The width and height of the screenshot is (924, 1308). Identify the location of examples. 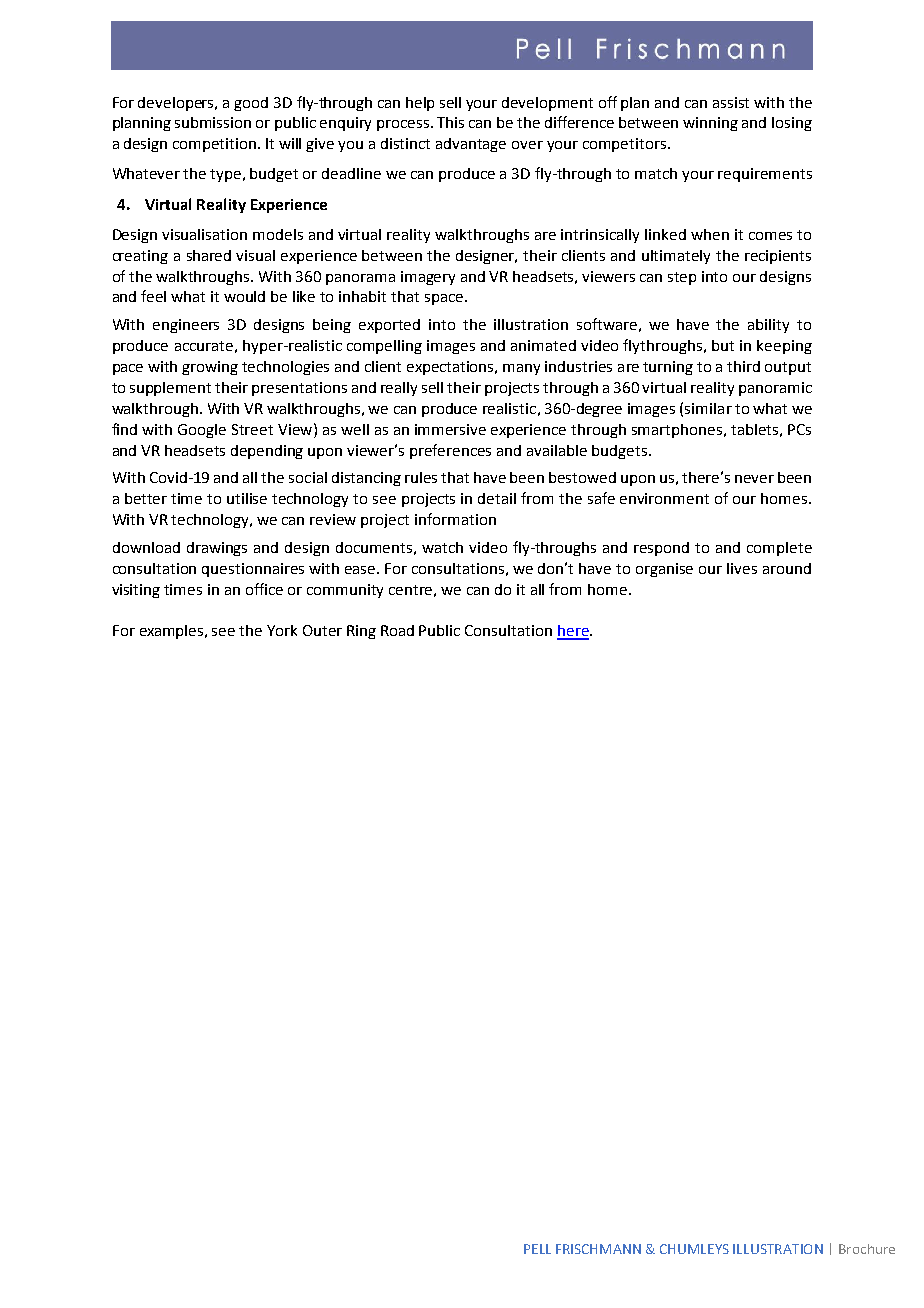
(173, 632).
